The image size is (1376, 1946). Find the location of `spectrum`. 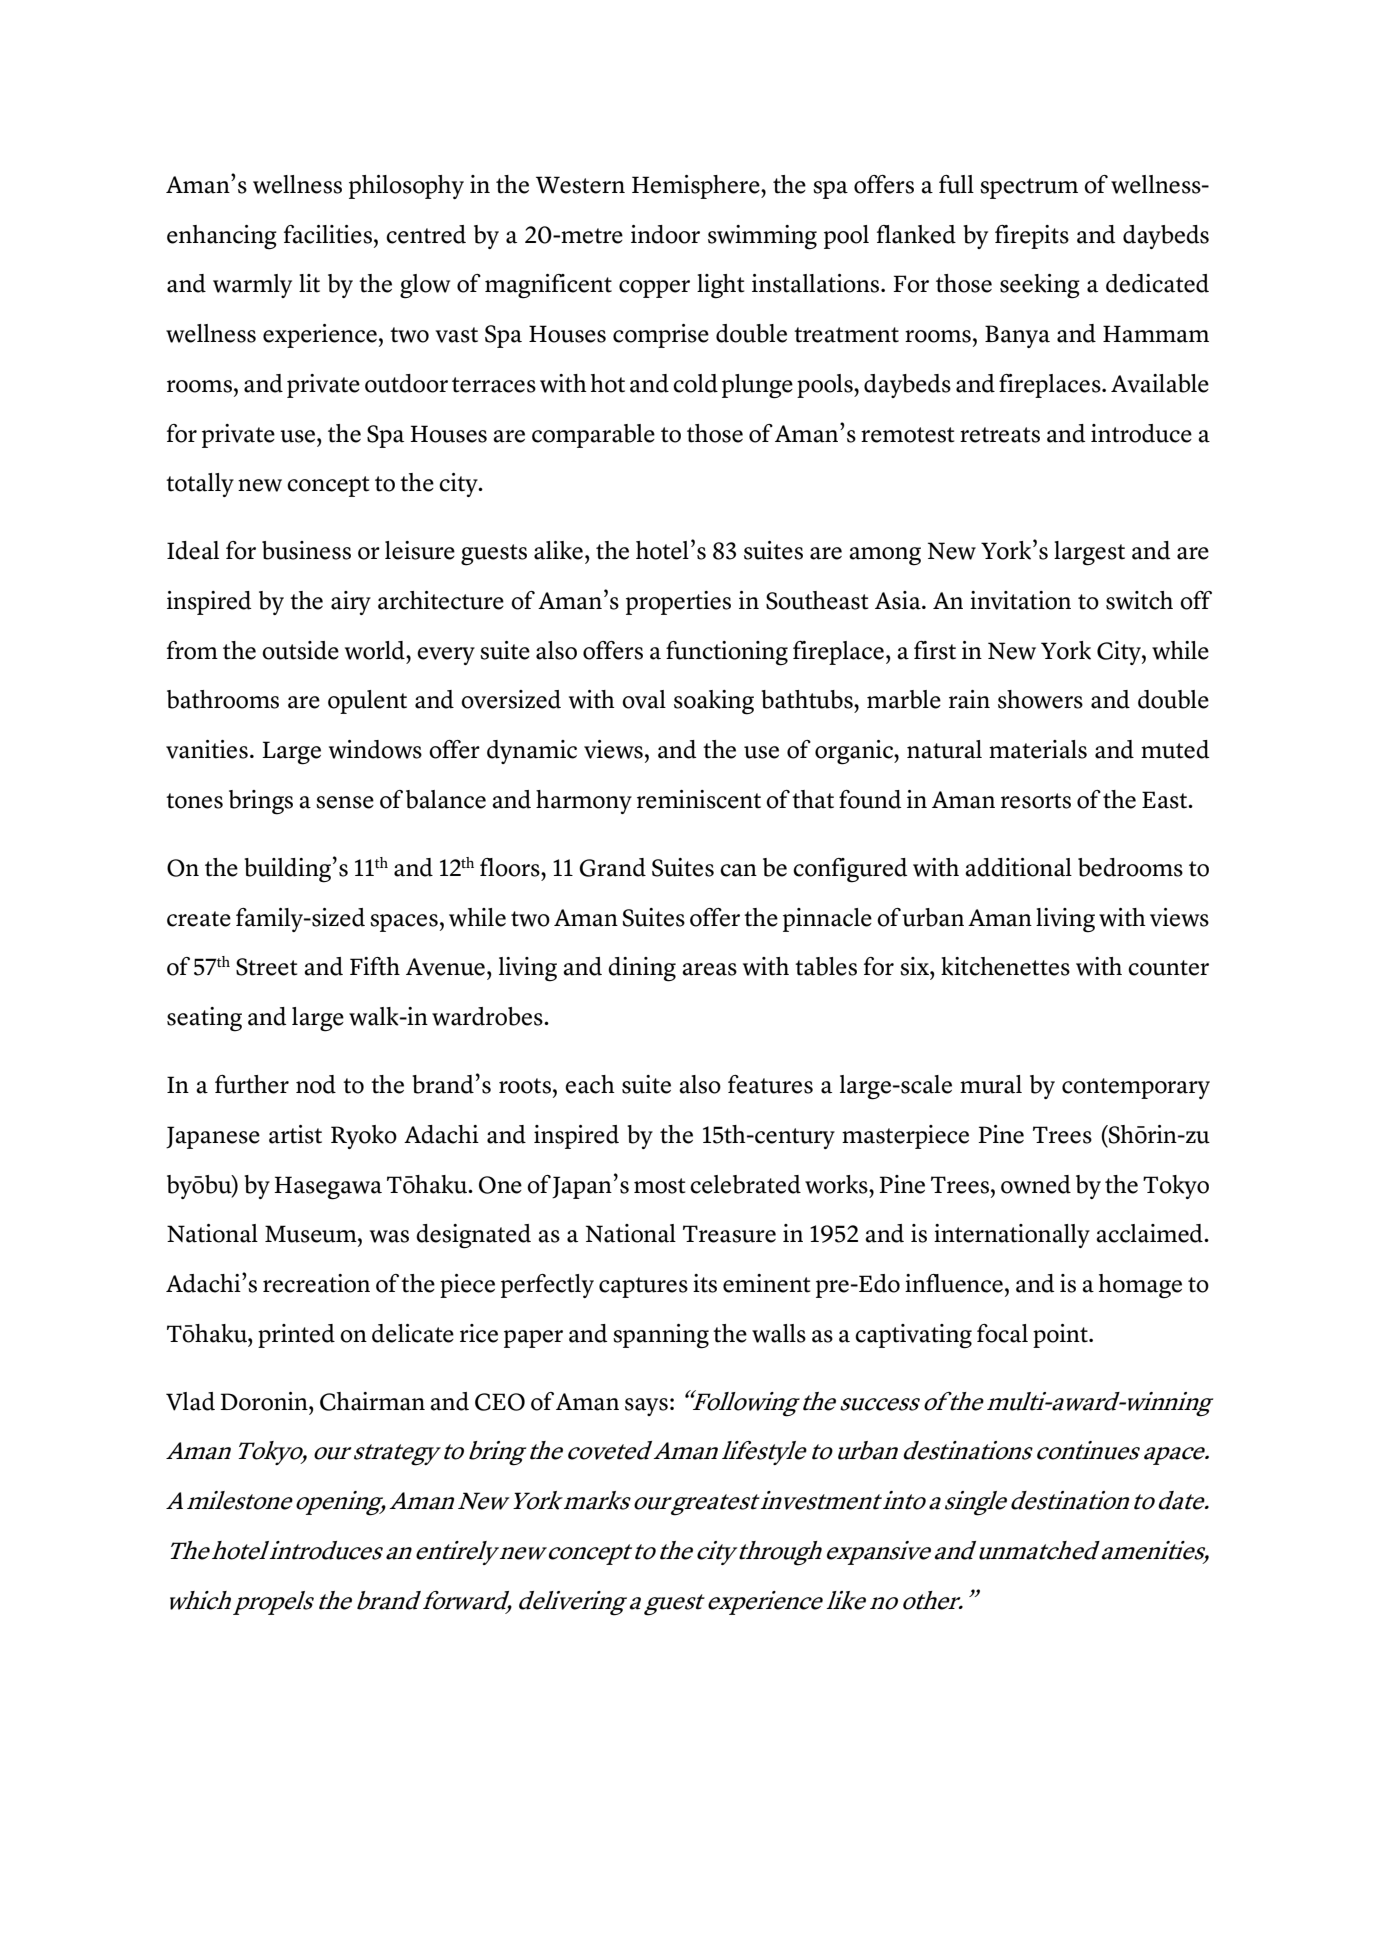

spectrum is located at coordinates (1029, 188).
